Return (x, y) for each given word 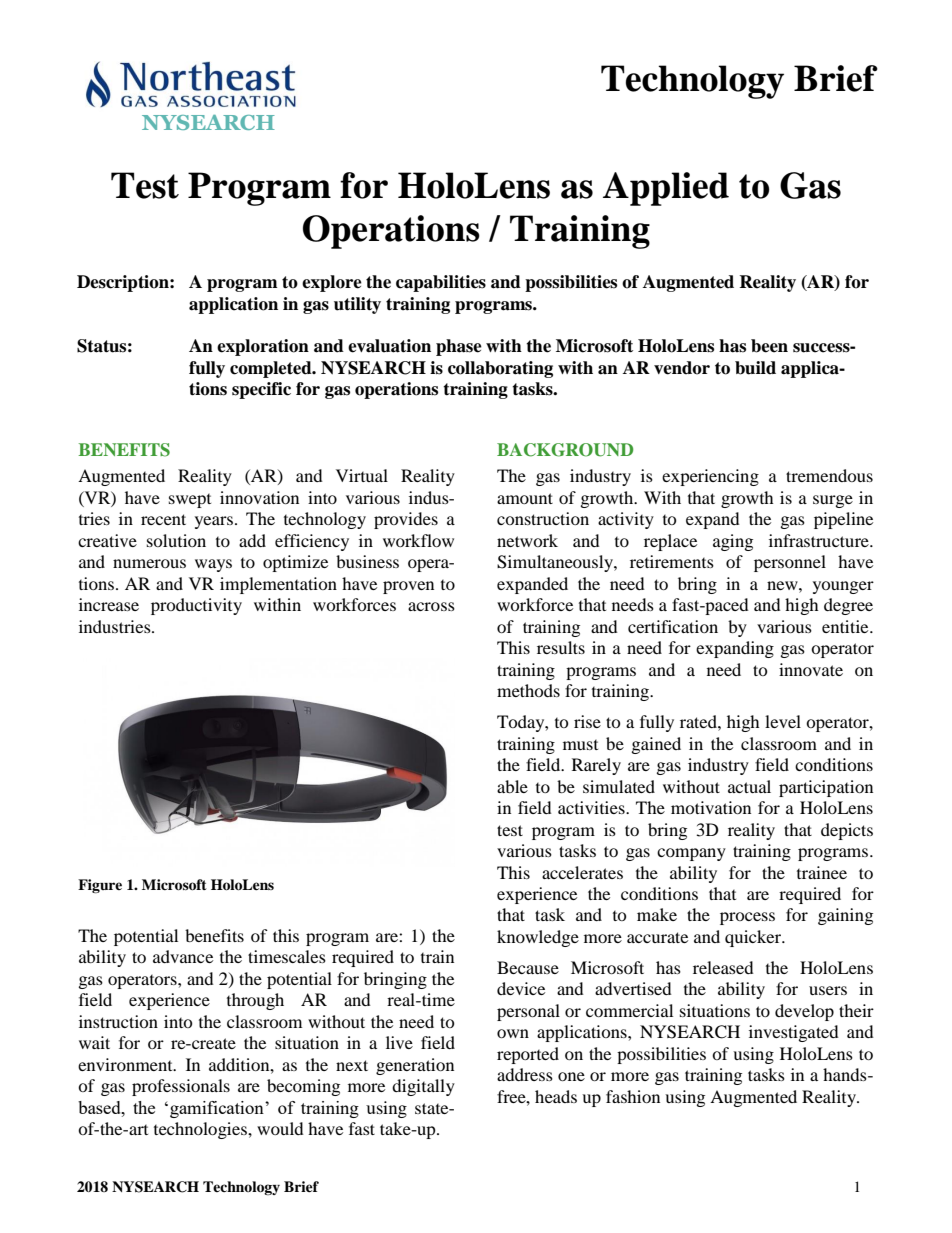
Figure (100, 886)
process (747, 918)
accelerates (582, 872)
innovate (811, 669)
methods (528, 690)
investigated (794, 1033)
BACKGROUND (565, 450)
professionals (181, 1087)
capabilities (441, 283)
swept (190, 501)
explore (332, 283)
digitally (423, 1087)
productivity (196, 606)
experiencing (710, 477)
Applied (666, 189)
